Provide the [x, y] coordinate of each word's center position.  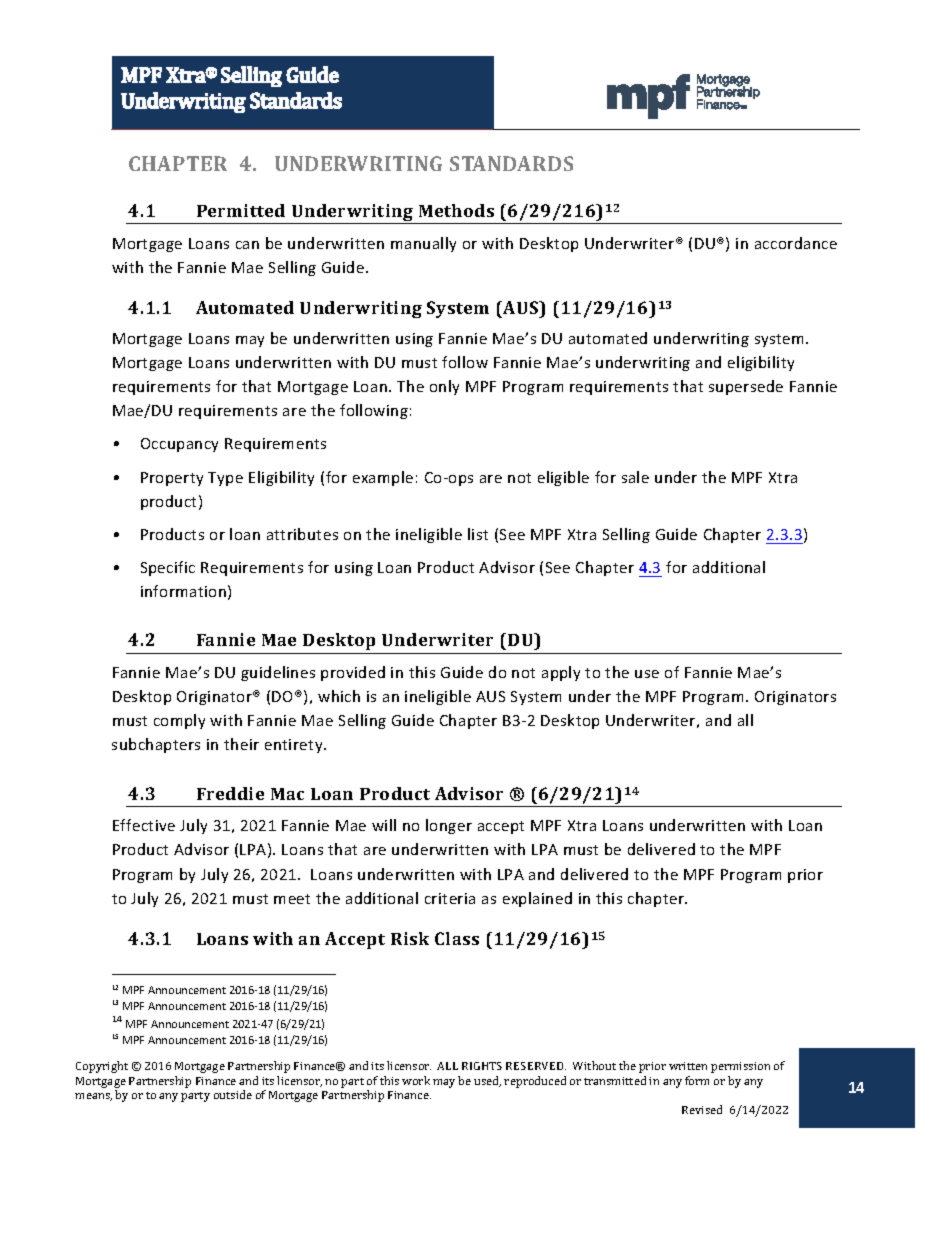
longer [449, 826]
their [241, 744]
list [478, 534]
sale [635, 477]
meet [292, 899]
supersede [746, 387]
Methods [456, 210]
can [247, 245]
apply [561, 673]
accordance [796, 243]
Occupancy [179, 445]
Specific [168, 568]
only [444, 387]
